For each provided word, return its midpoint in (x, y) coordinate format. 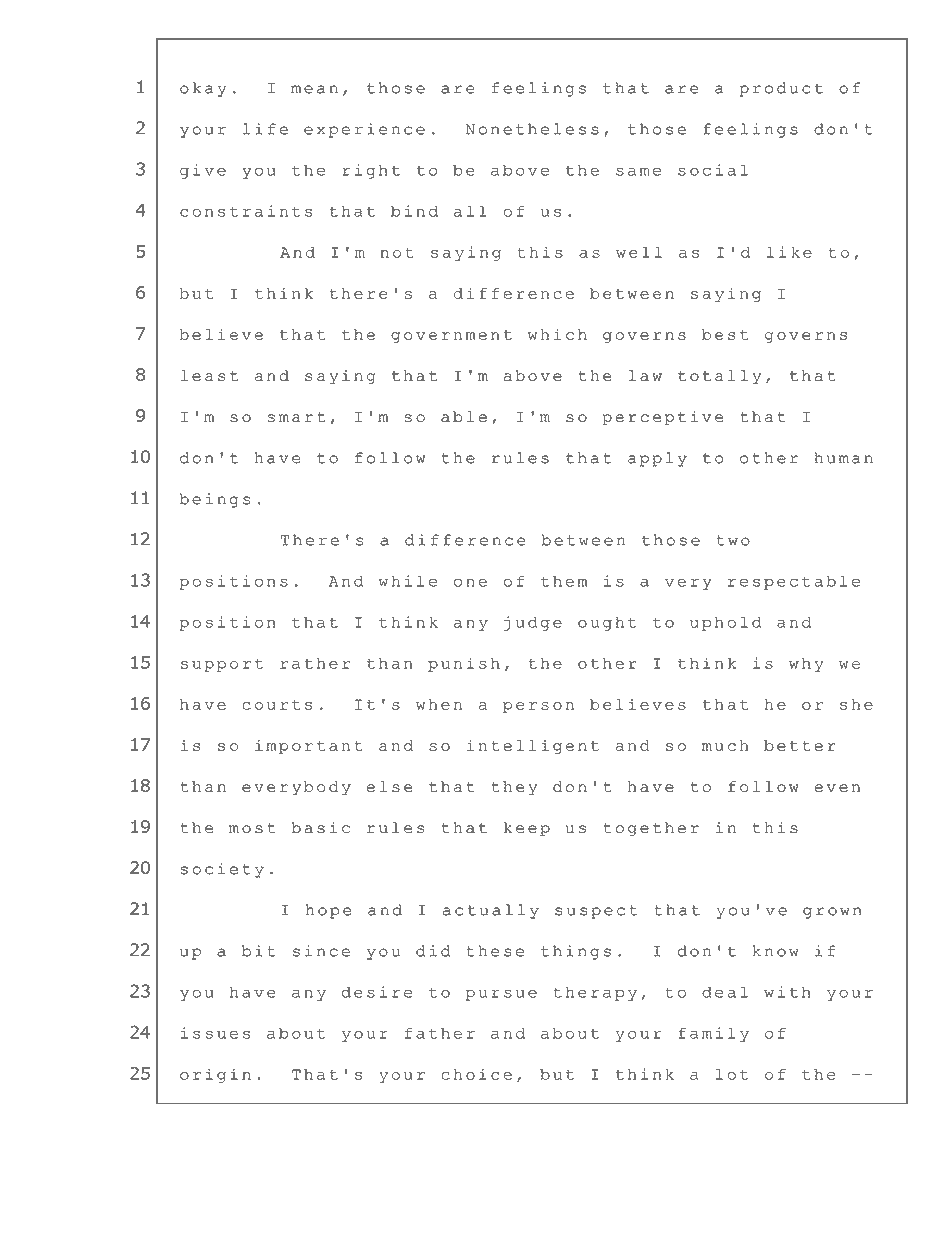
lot (732, 1074)
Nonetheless (532, 129)
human (843, 458)
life (265, 129)
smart (296, 417)
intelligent (533, 747)
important (309, 747)
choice (476, 1074)
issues (215, 1033)
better (800, 745)
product (781, 89)
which (557, 334)
